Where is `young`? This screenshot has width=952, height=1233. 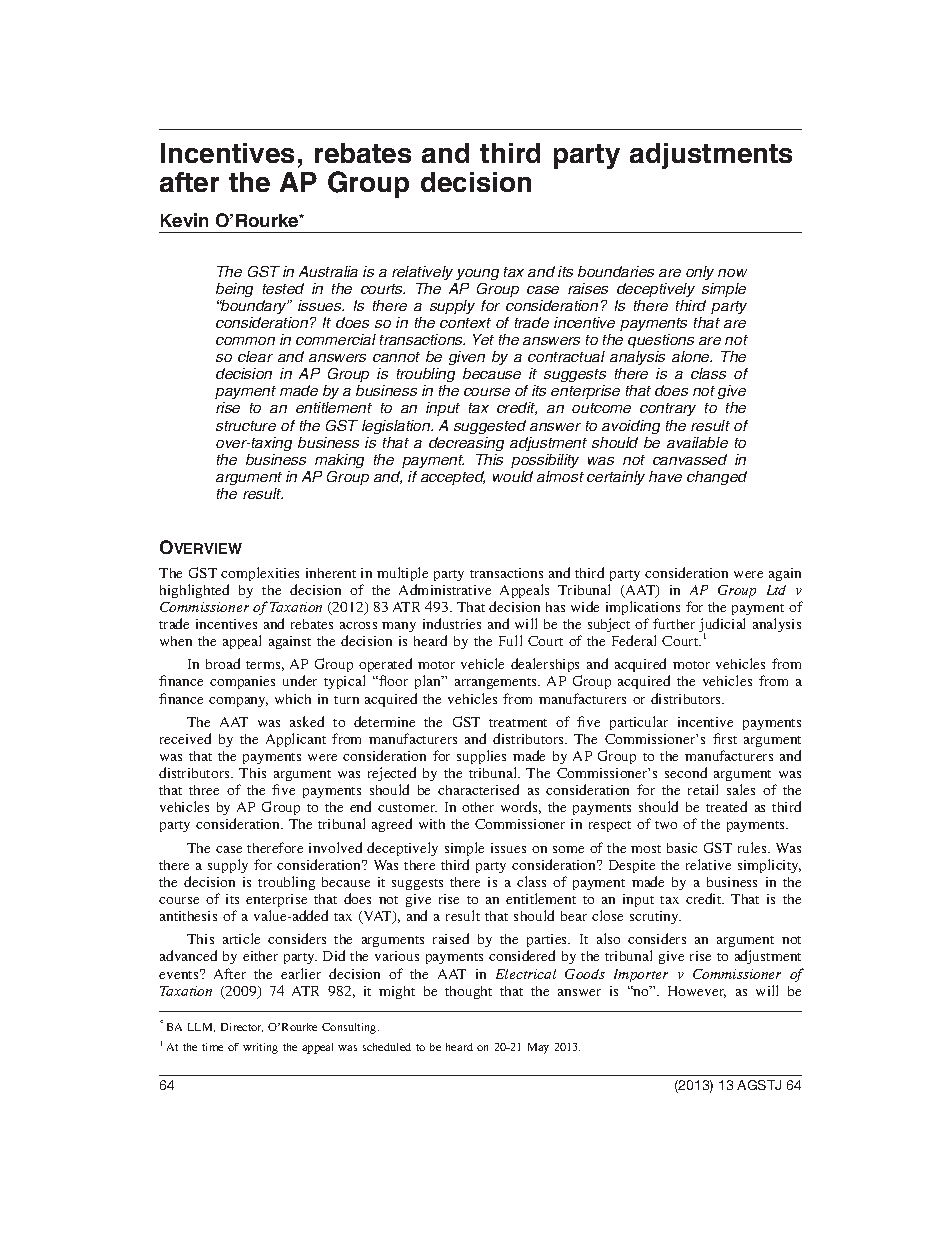 young is located at coordinates (477, 274).
